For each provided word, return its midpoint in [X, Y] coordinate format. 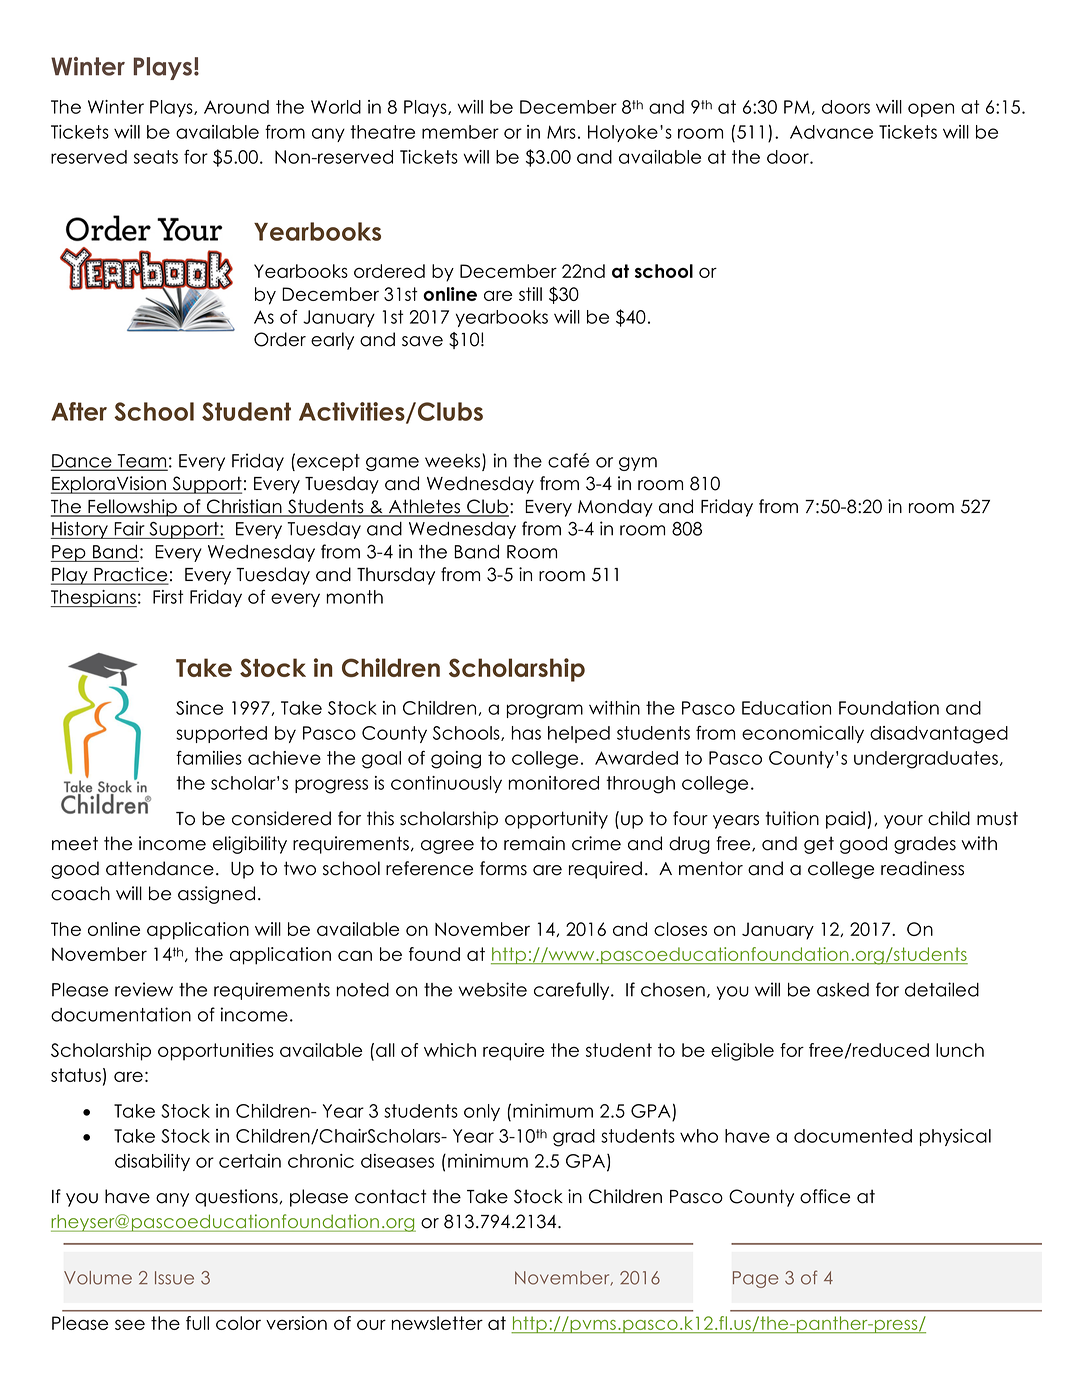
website [493, 989]
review [144, 989]
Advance [831, 132]
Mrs [561, 132]
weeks [454, 462]
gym [638, 464]
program [545, 711]
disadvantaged [939, 735]
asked [843, 990]
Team [142, 462]
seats [156, 157]
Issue [174, 1278]
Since [199, 708]
